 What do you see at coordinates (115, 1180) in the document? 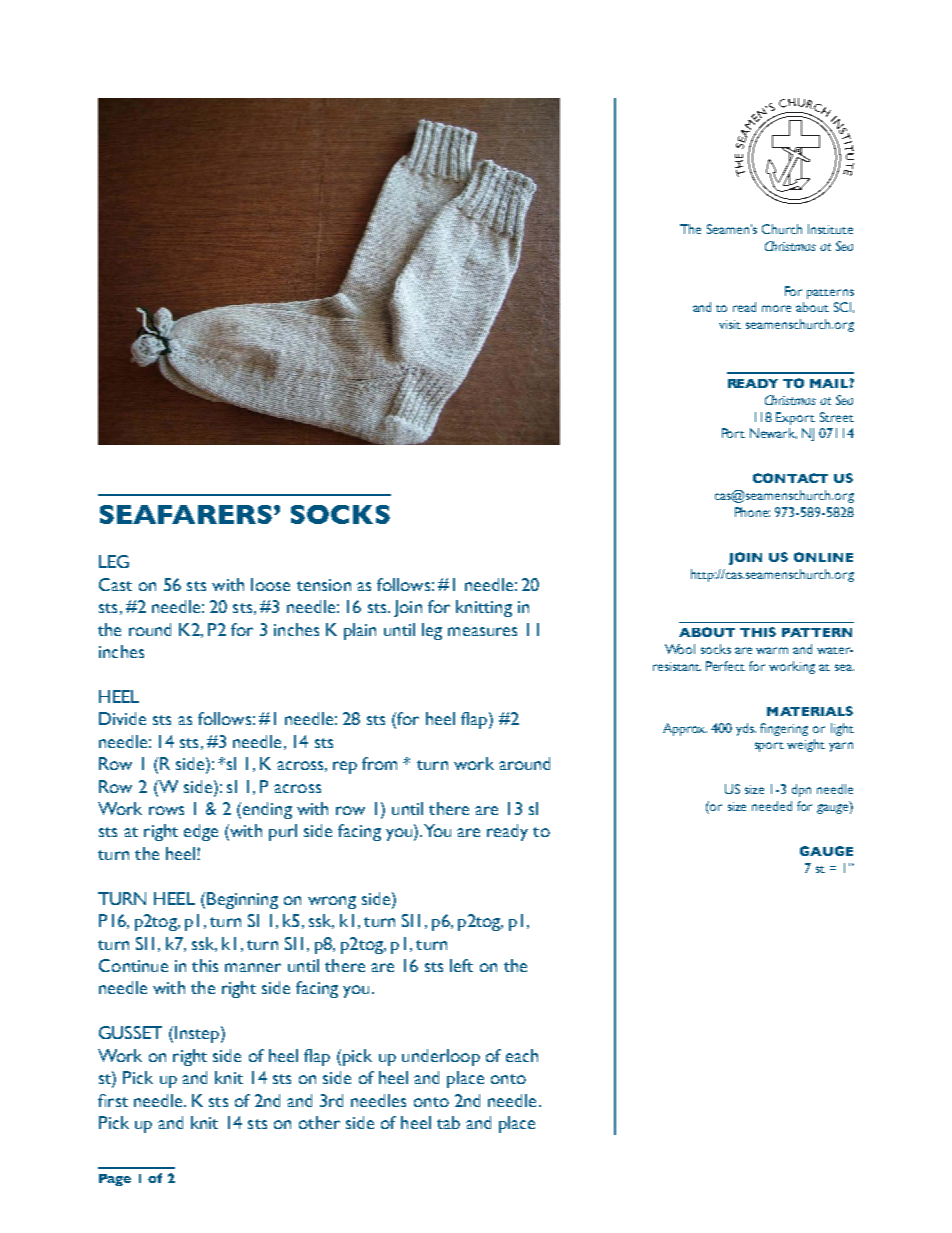
I see `Page` at bounding box center [115, 1180].
